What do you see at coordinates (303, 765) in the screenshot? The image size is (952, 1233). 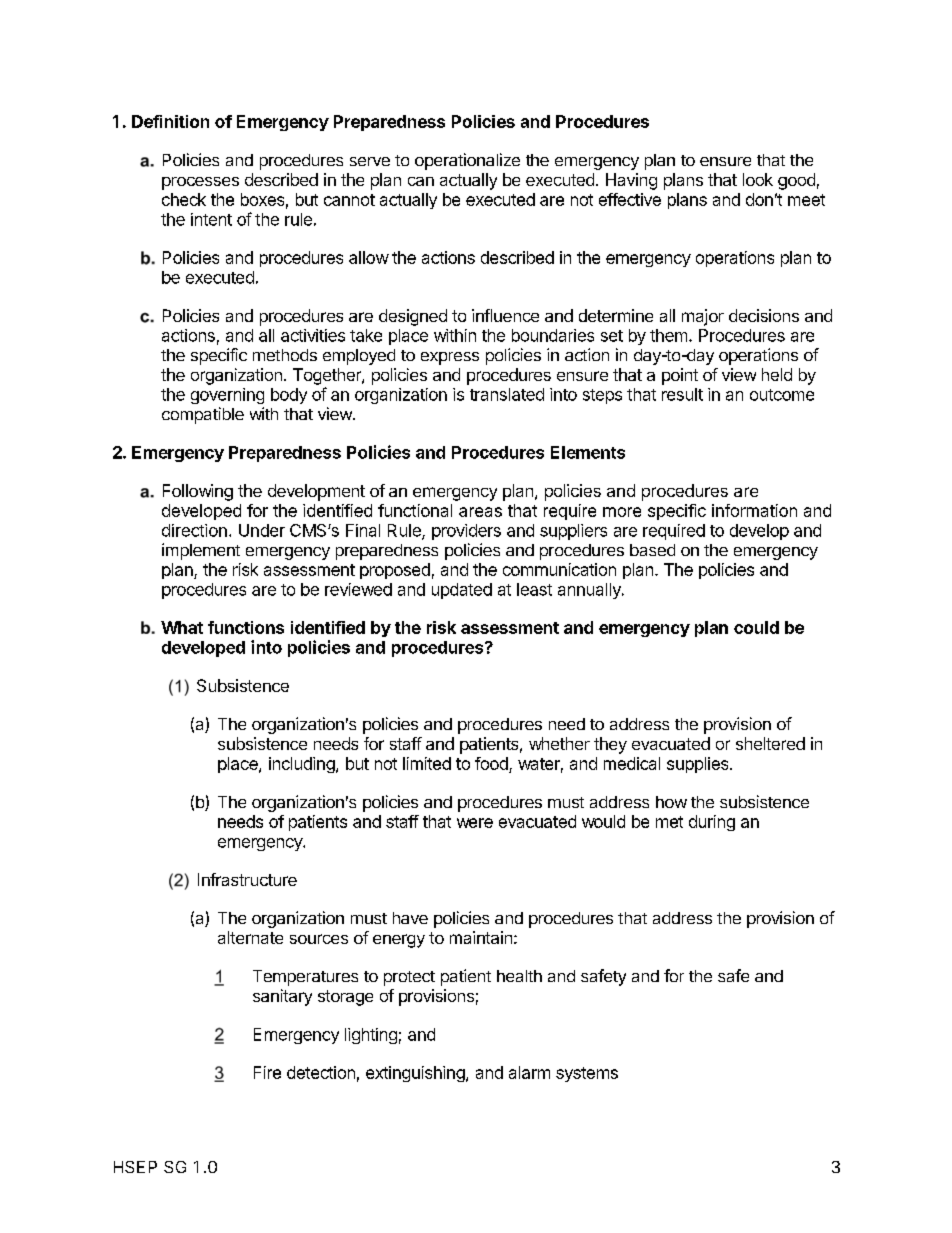 I see `including` at bounding box center [303, 765].
